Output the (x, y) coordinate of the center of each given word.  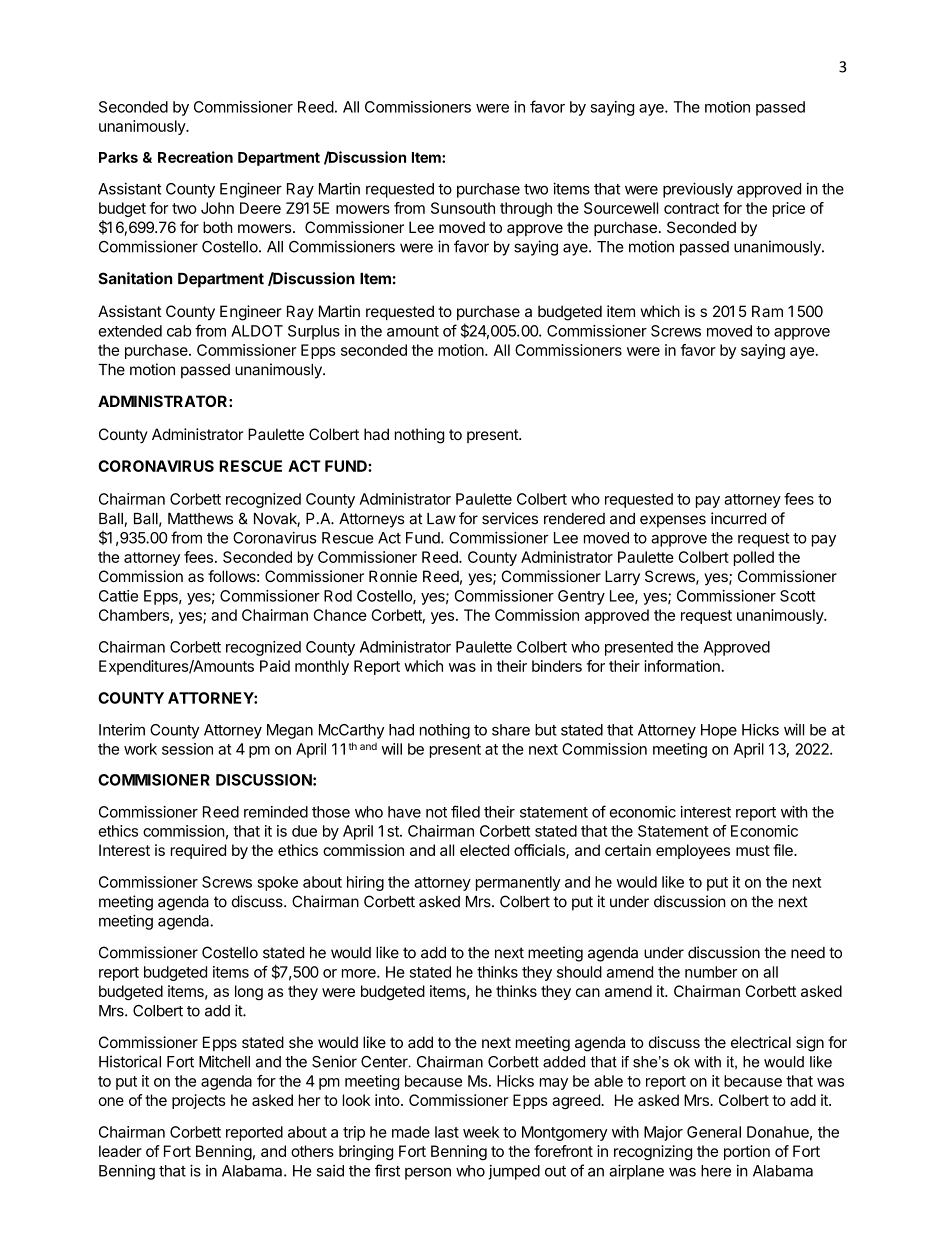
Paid (275, 666)
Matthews (200, 519)
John (217, 208)
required (198, 851)
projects (199, 1101)
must (753, 850)
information (682, 666)
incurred (738, 518)
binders (557, 666)
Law (441, 519)
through (526, 209)
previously (698, 190)
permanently (518, 883)
